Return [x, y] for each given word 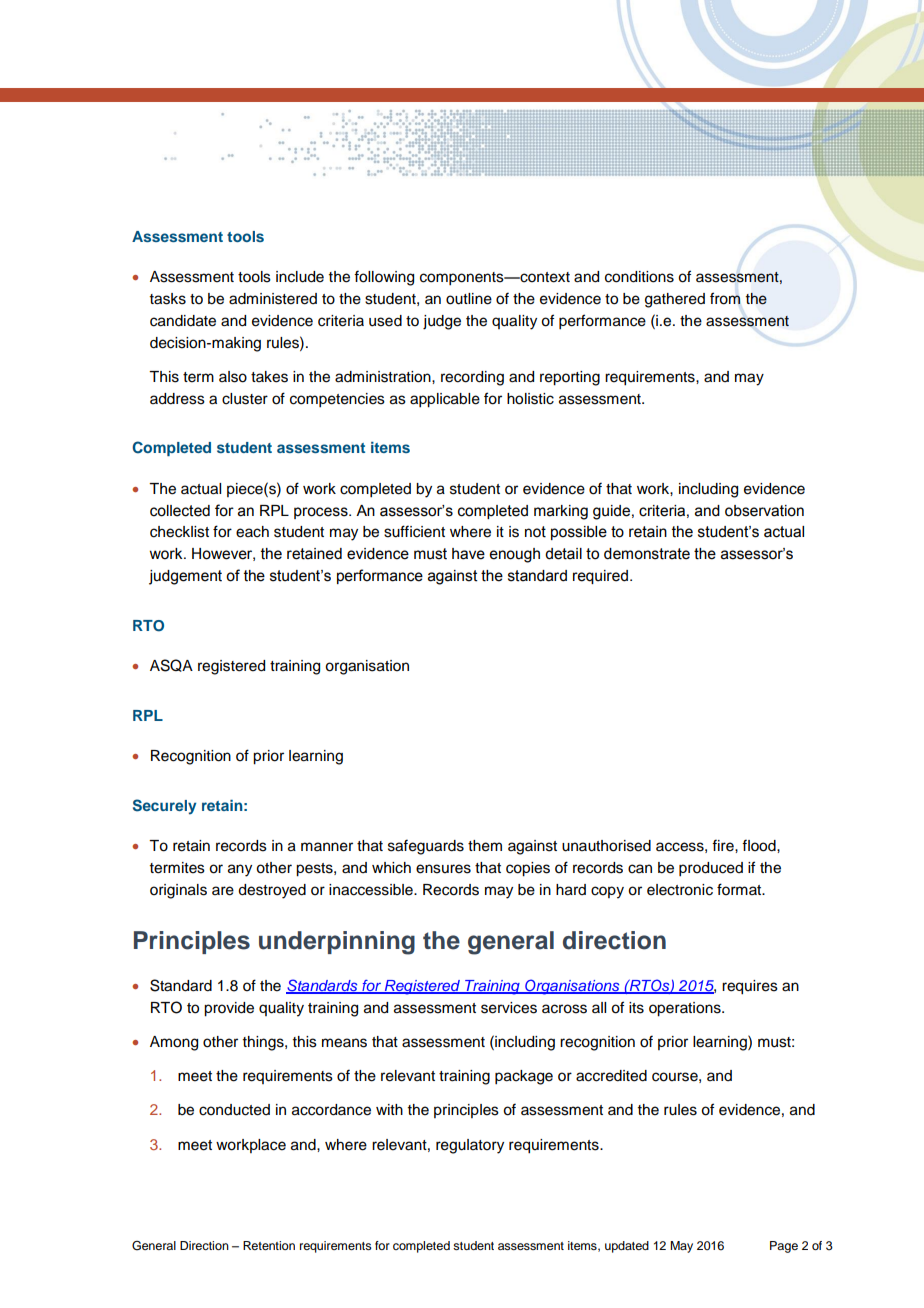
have [468, 554]
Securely [164, 807]
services [509, 1008]
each [252, 532]
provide [229, 1009]
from [725, 298]
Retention [269, 1245]
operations [686, 1009]
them [485, 846]
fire [724, 845]
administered [273, 299]
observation [764, 511]
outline [469, 299]
